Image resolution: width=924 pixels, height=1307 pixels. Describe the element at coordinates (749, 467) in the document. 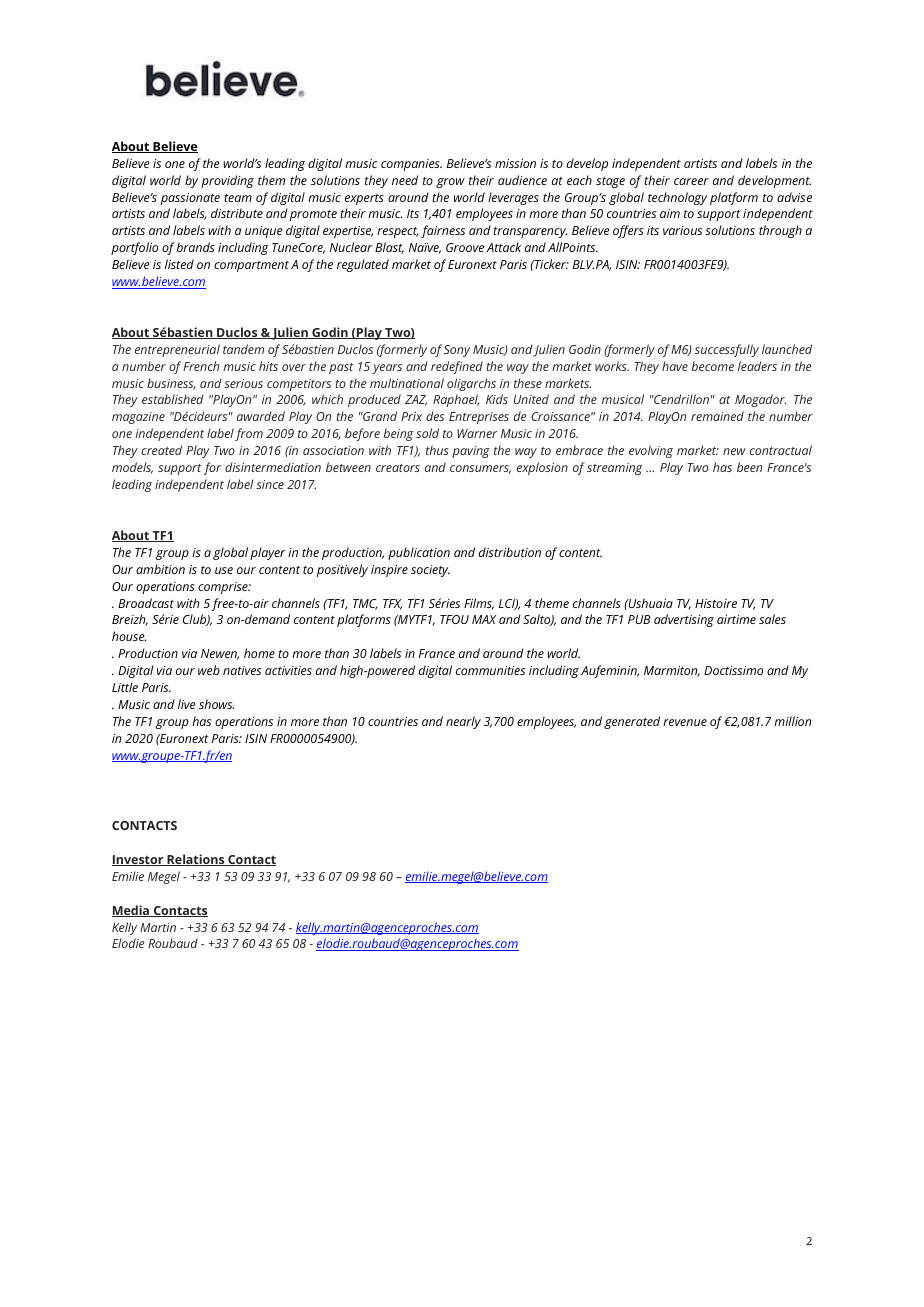

I see `been` at that location.
